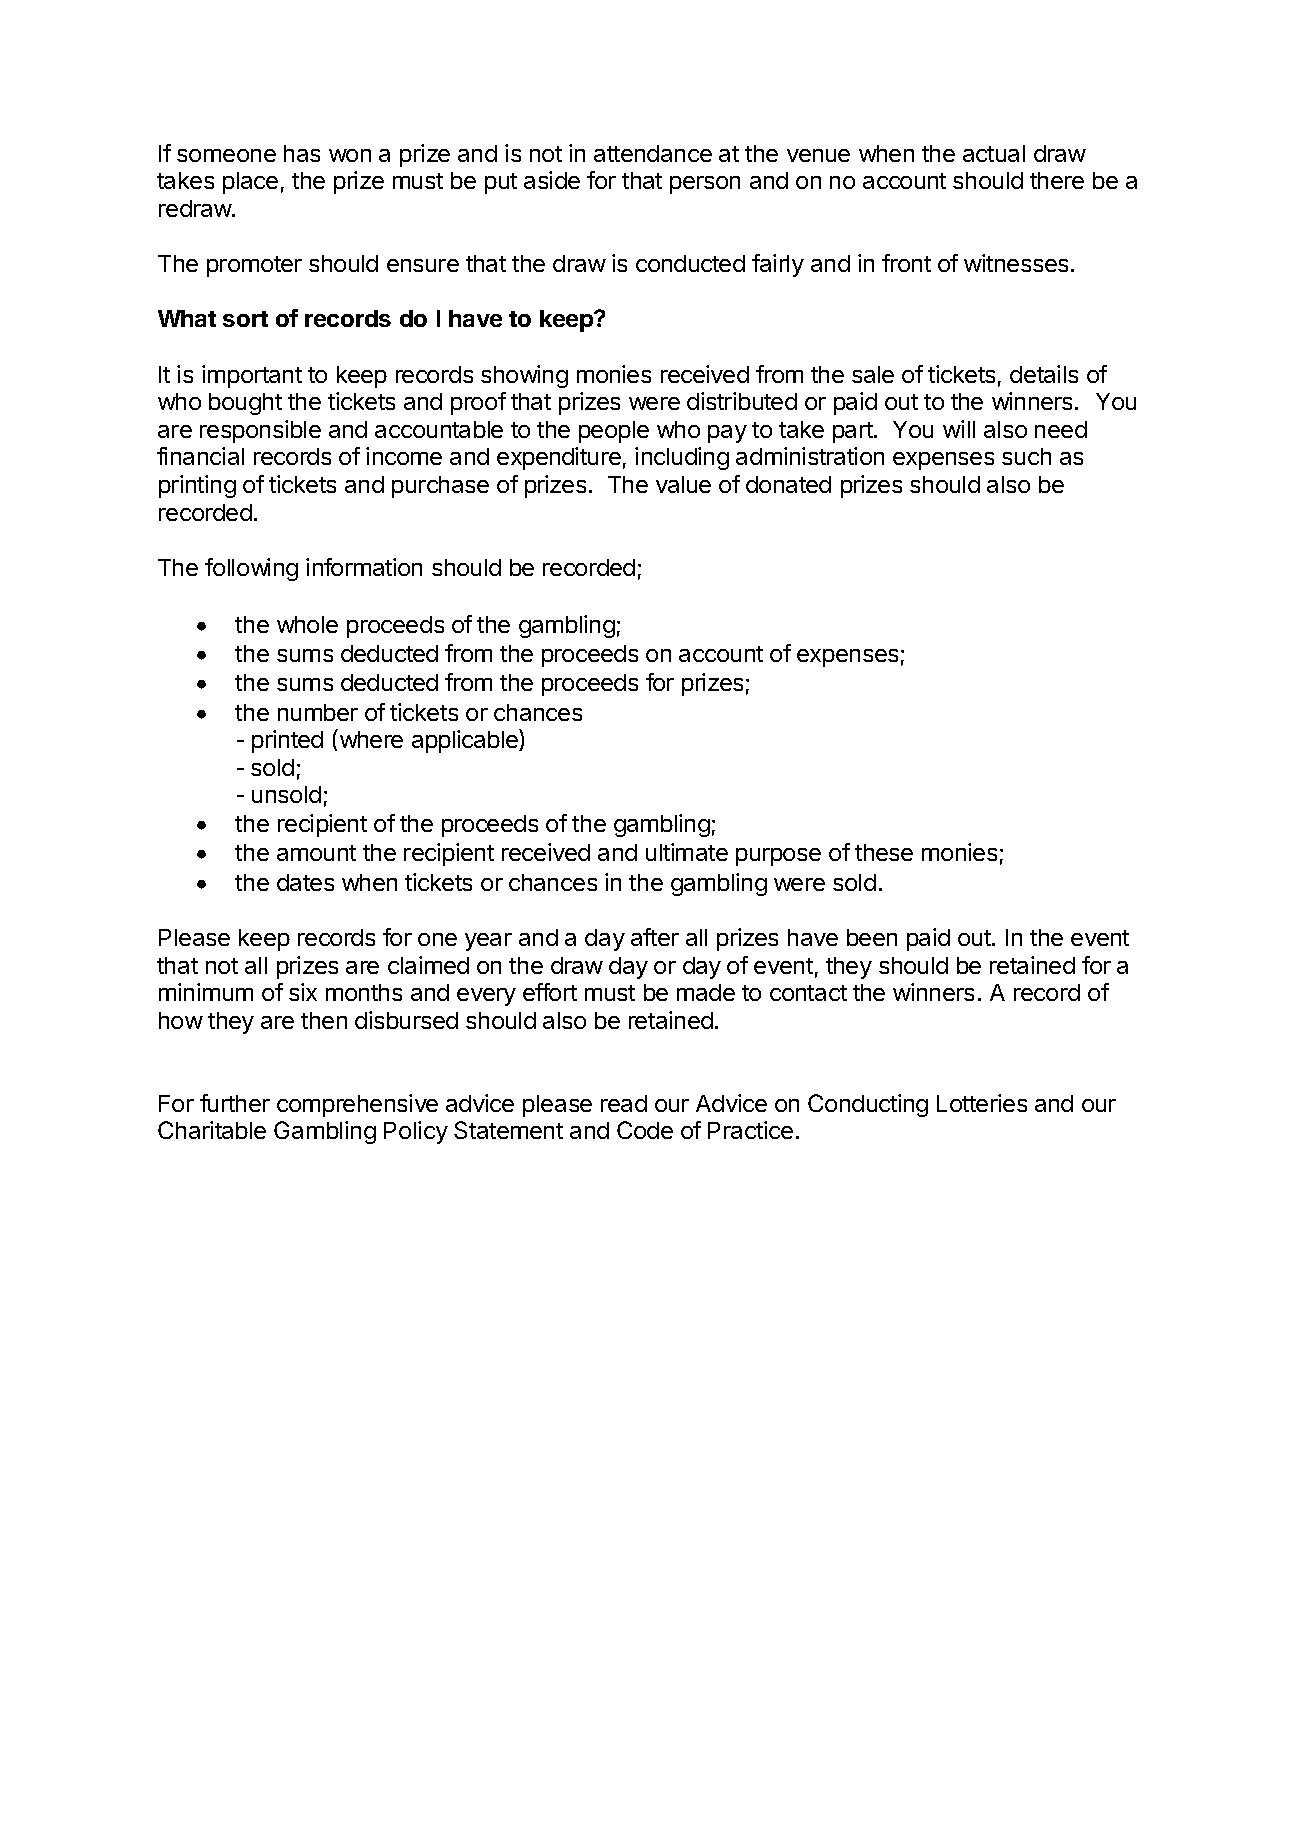 The image size is (1300, 1838). What do you see at coordinates (683, 484) in the screenshot?
I see `value` at bounding box center [683, 484].
